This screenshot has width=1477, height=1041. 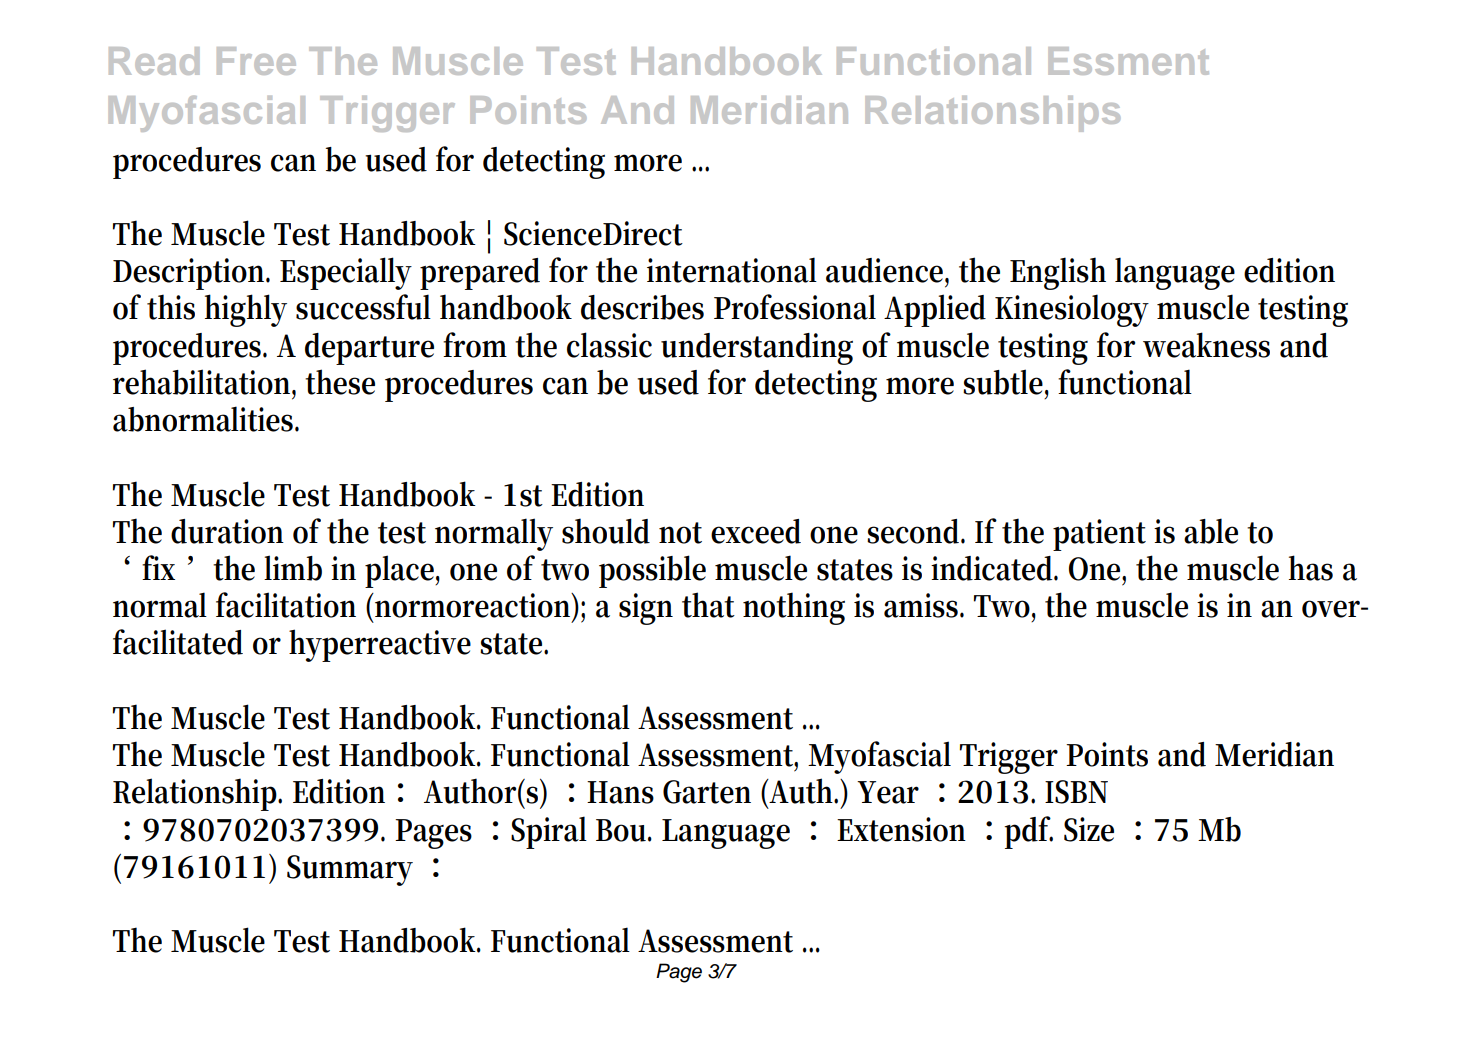 What do you see at coordinates (256, 61) in the screenshot?
I see `Free` at bounding box center [256, 61].
